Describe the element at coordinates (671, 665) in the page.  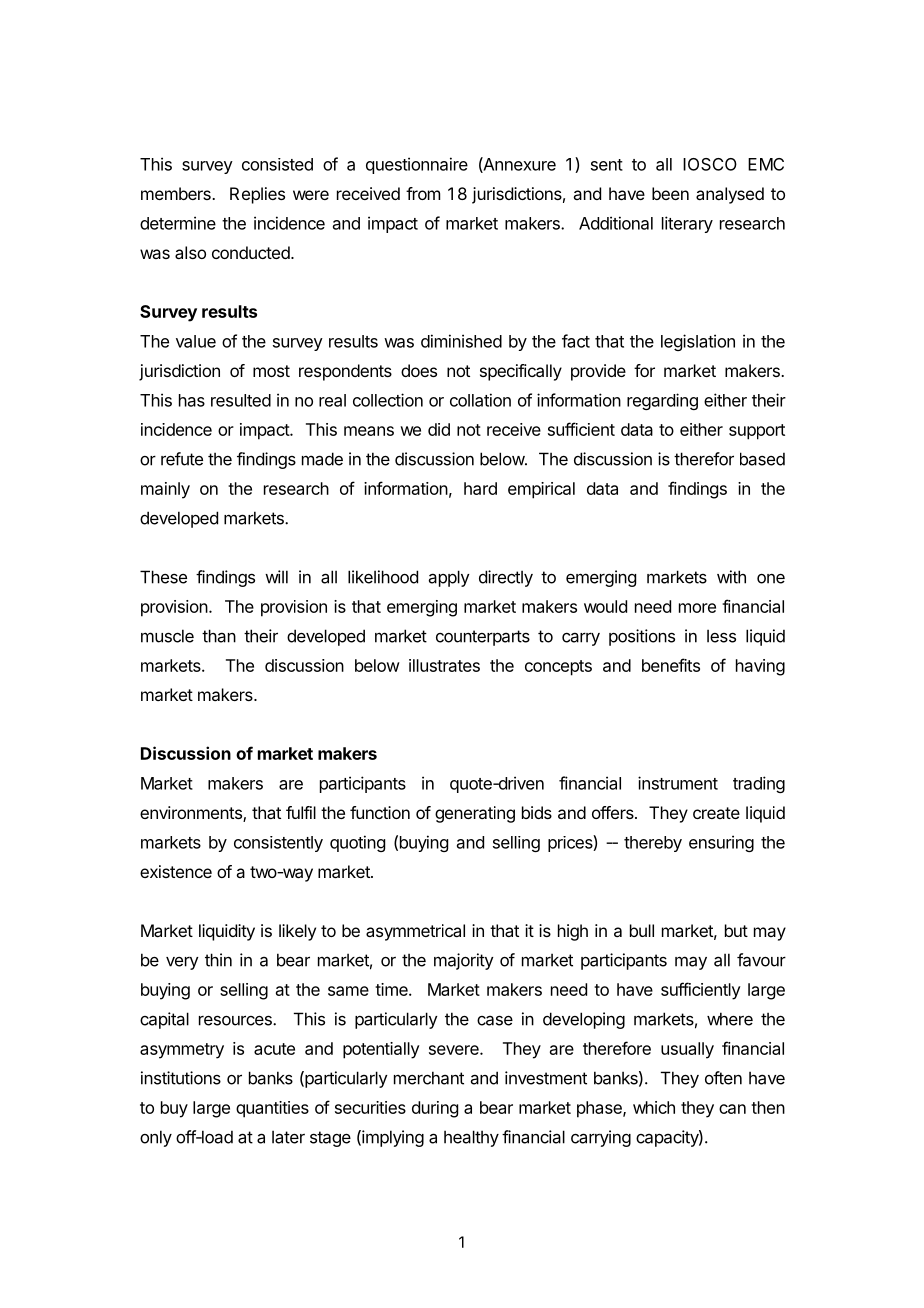
I see `benefits` at that location.
